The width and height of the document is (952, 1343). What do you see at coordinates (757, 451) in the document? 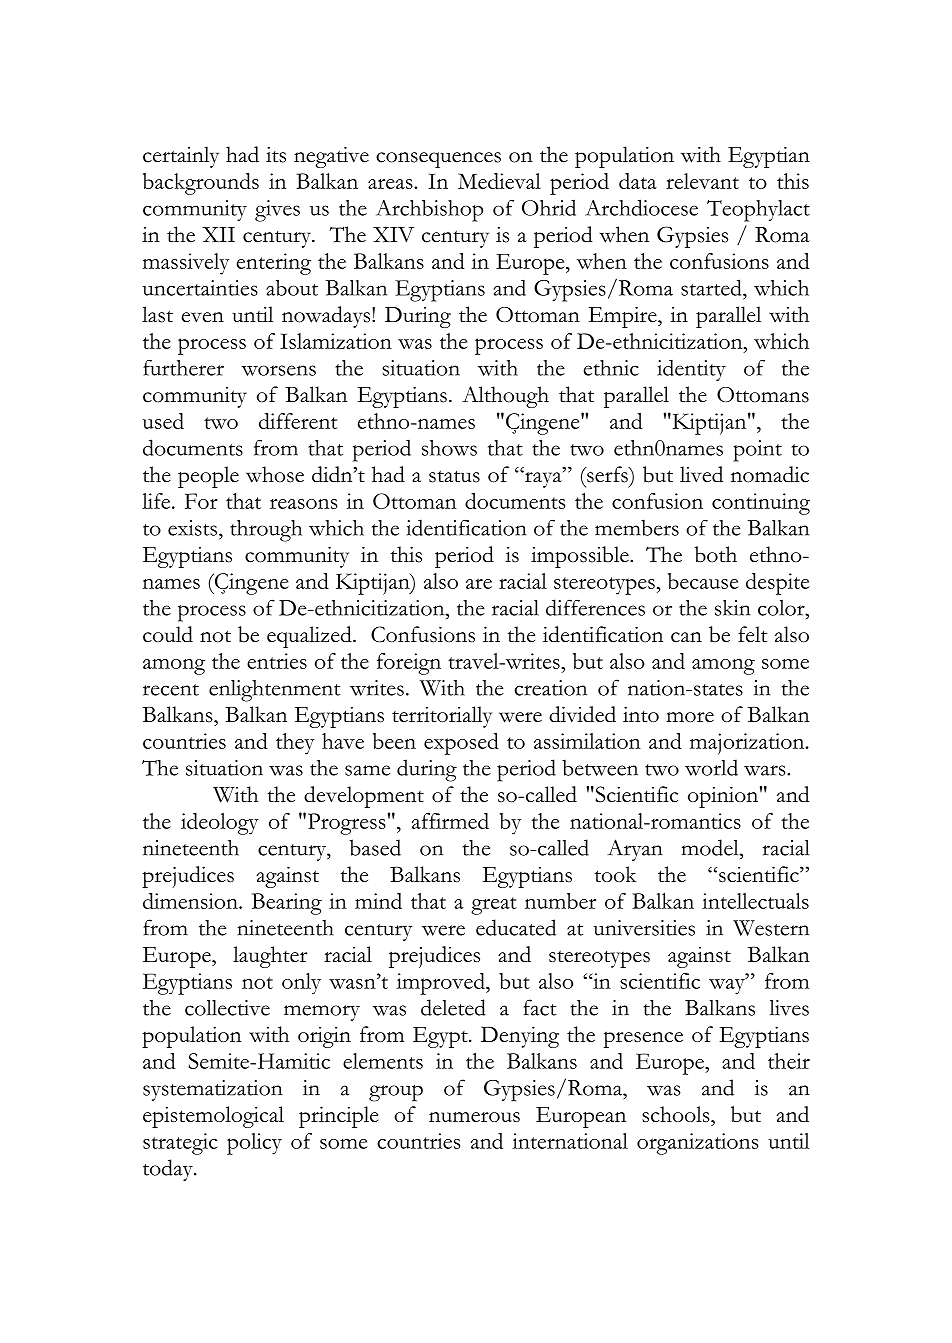
I see `point` at bounding box center [757, 451].
